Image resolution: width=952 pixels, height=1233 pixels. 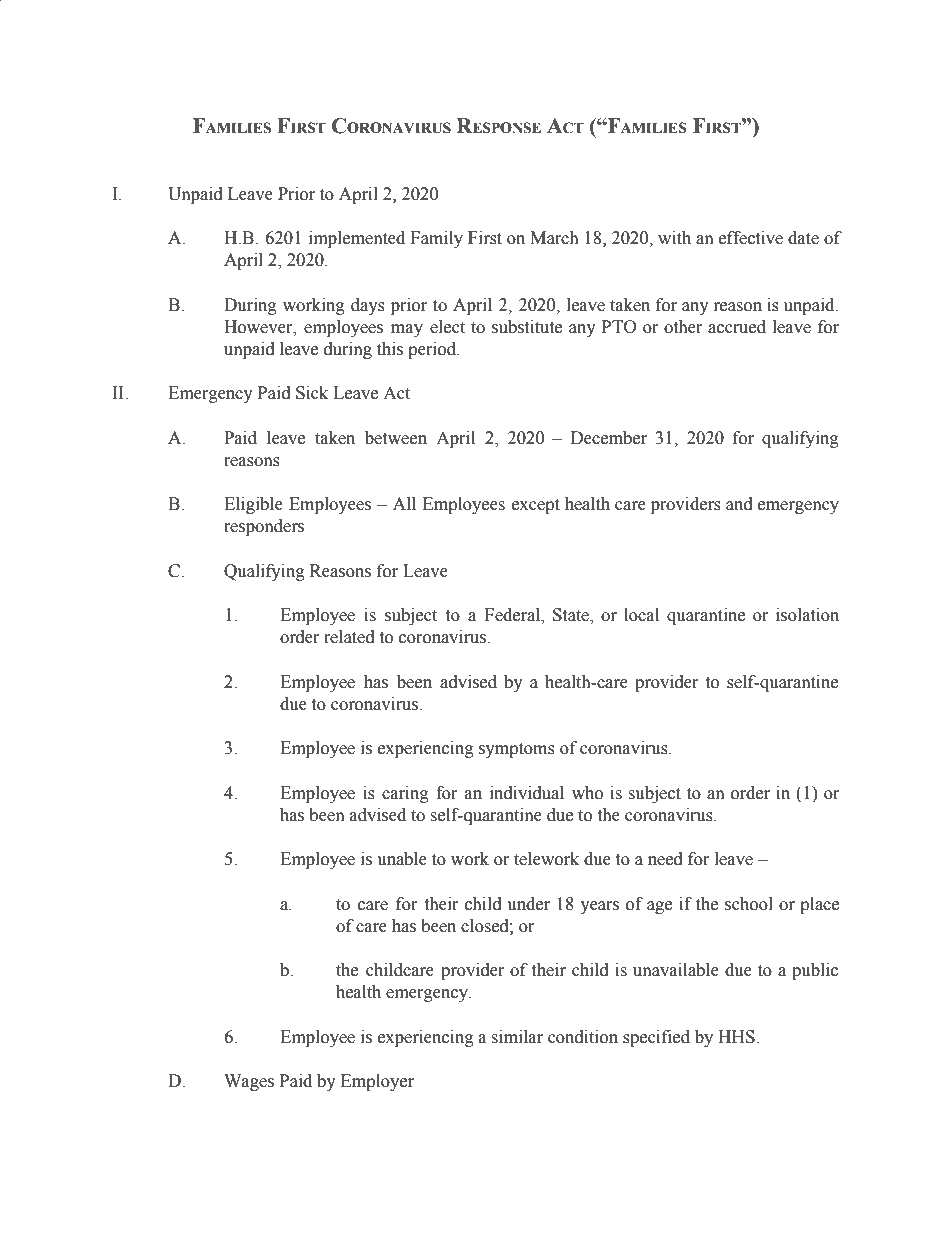 I want to click on effective, so click(x=751, y=238).
